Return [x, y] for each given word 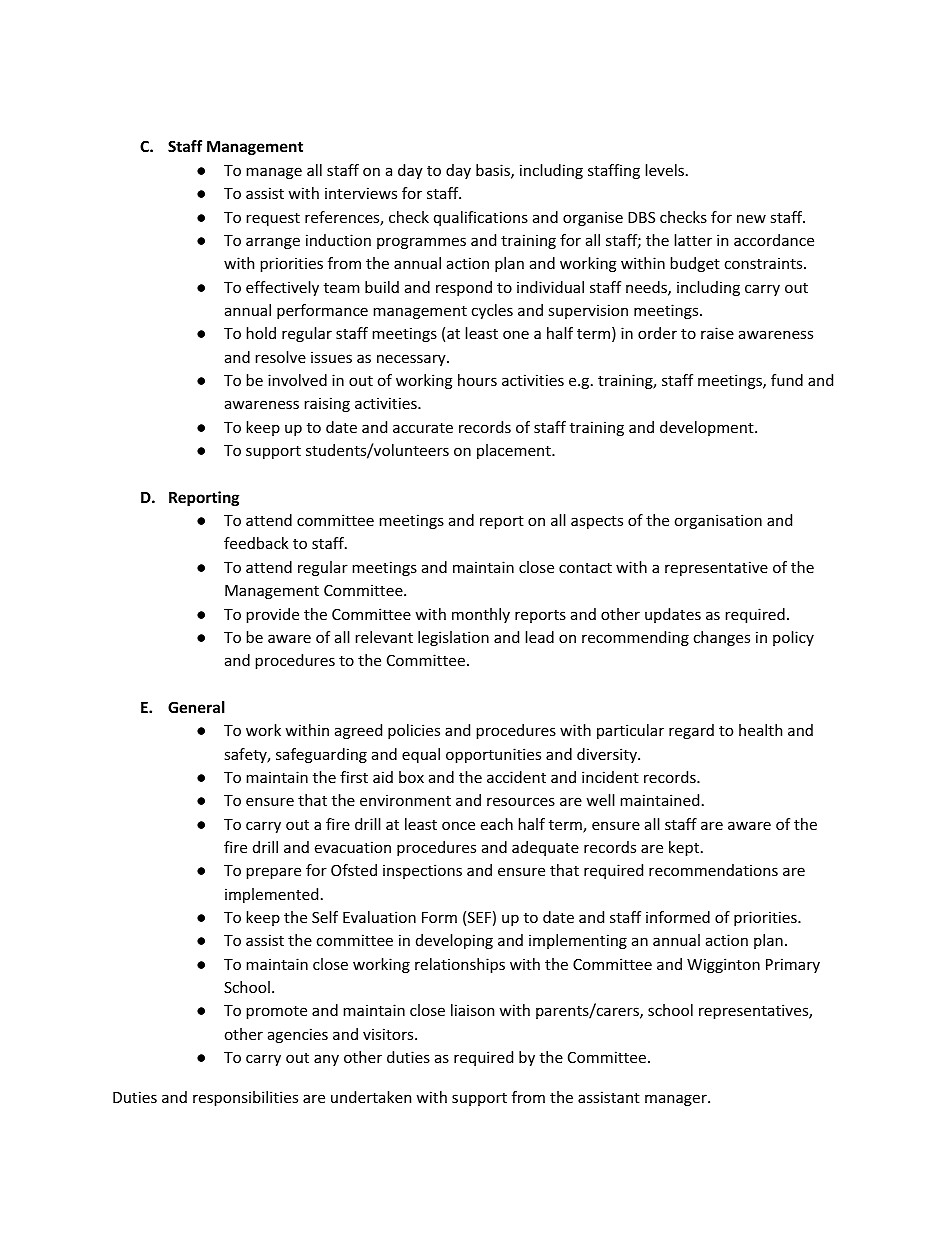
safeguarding [321, 755]
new [751, 218]
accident [516, 777]
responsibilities [245, 1098]
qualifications [481, 218]
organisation [718, 521]
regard [691, 731]
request [273, 219]
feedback [256, 543]
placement [515, 451]
